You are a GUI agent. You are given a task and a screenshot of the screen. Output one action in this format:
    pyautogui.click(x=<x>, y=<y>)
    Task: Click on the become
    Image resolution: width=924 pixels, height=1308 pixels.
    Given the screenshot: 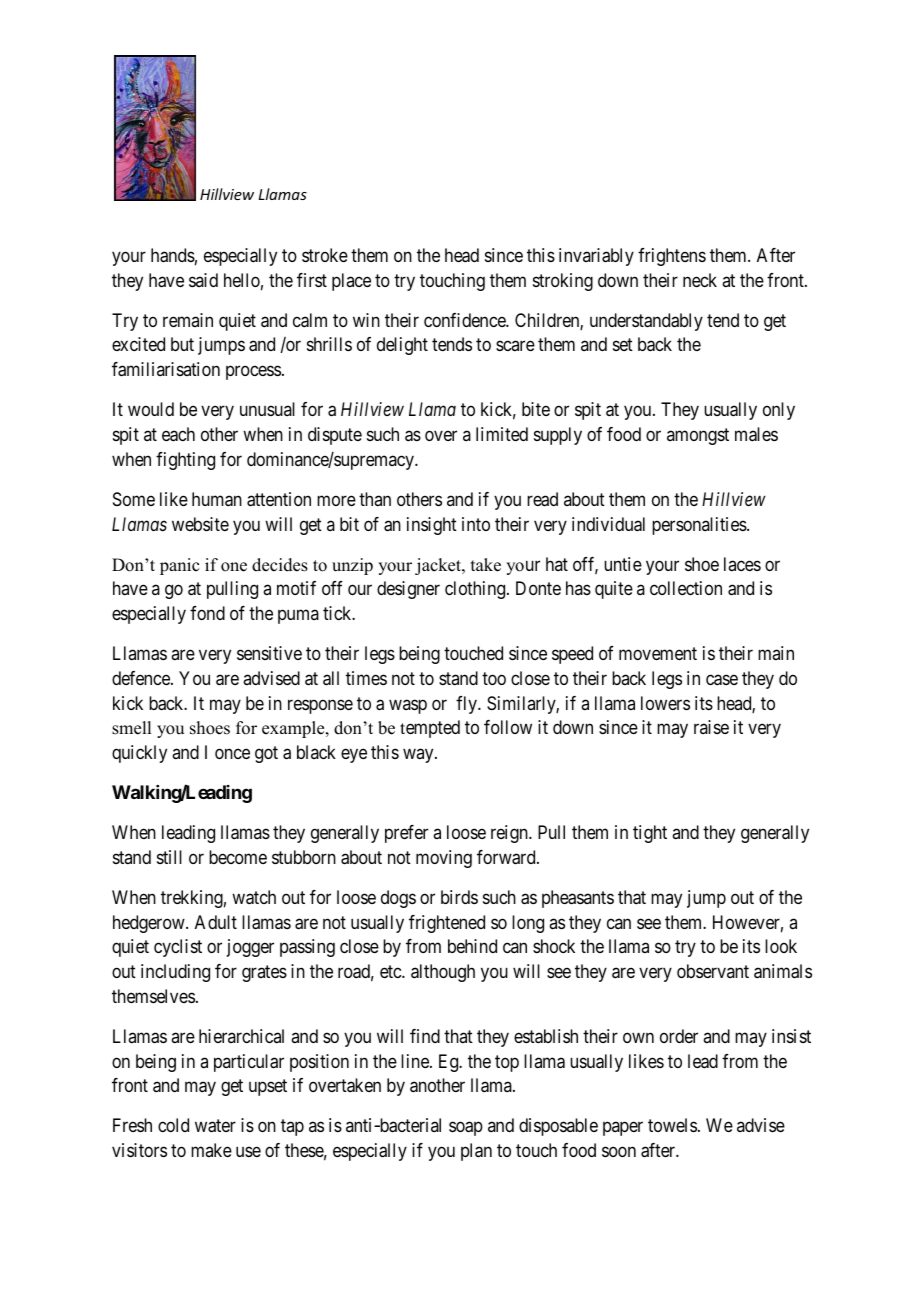 What is the action you would take?
    pyautogui.click(x=238, y=857)
